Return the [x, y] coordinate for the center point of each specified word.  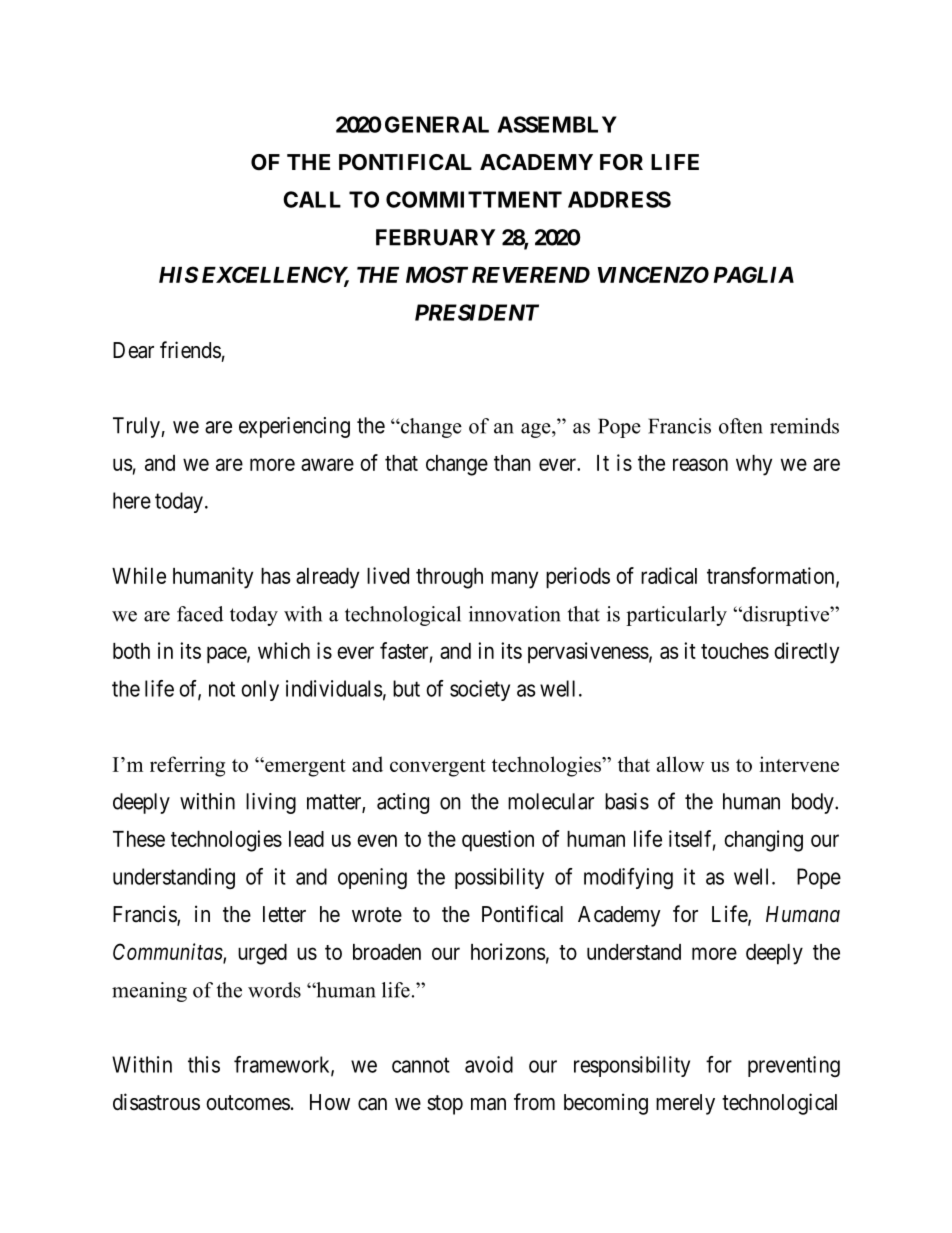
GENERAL [437, 124]
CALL [312, 199]
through [449, 578]
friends [190, 350]
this [204, 1064]
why [754, 465]
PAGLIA [754, 274]
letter [284, 914]
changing [763, 841]
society [480, 690]
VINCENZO [653, 274]
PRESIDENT [477, 312]
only [260, 690]
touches [735, 651]
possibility [499, 878]
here [132, 500]
